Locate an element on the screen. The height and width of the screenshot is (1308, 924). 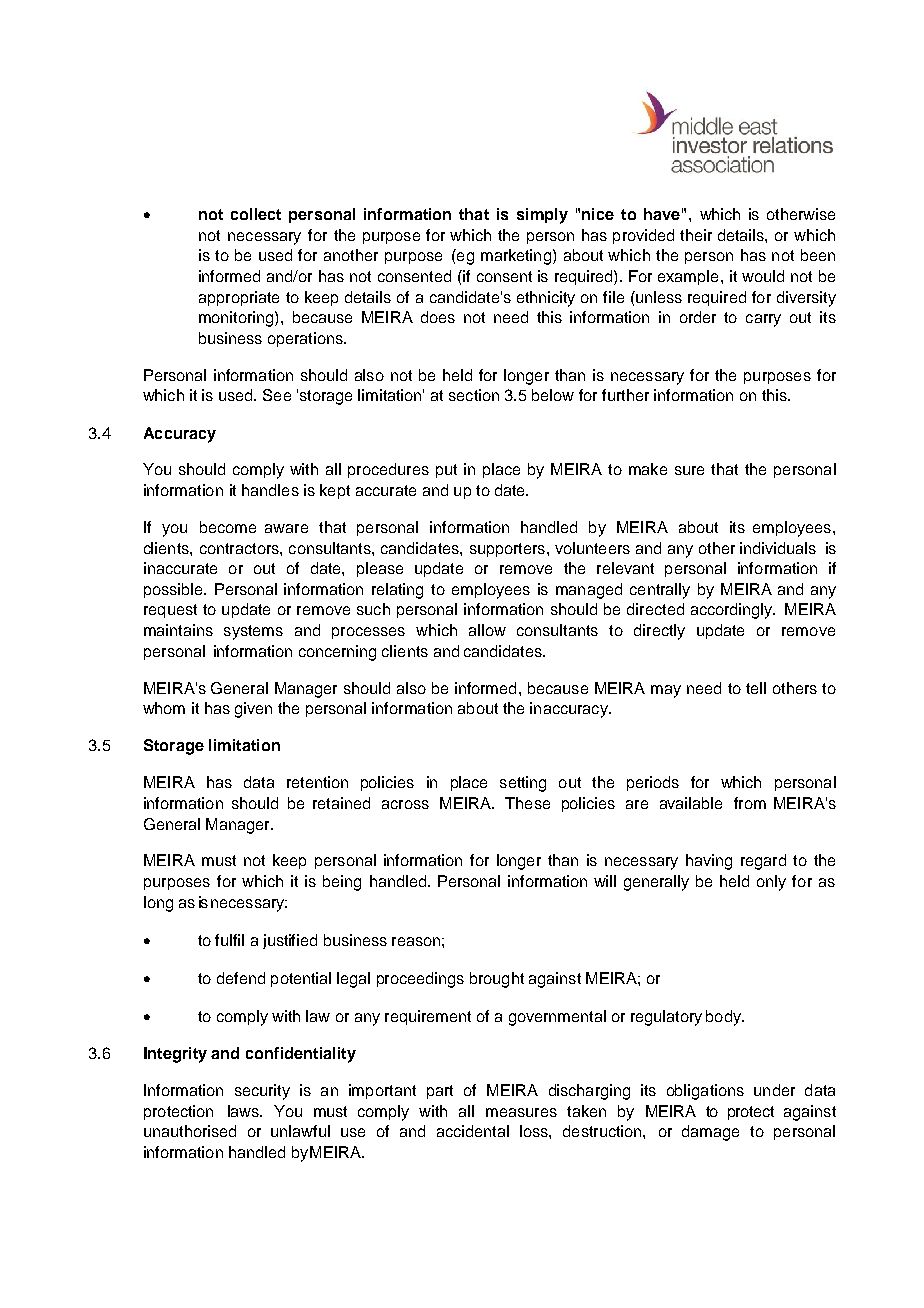
marketing is located at coordinates (516, 257).
